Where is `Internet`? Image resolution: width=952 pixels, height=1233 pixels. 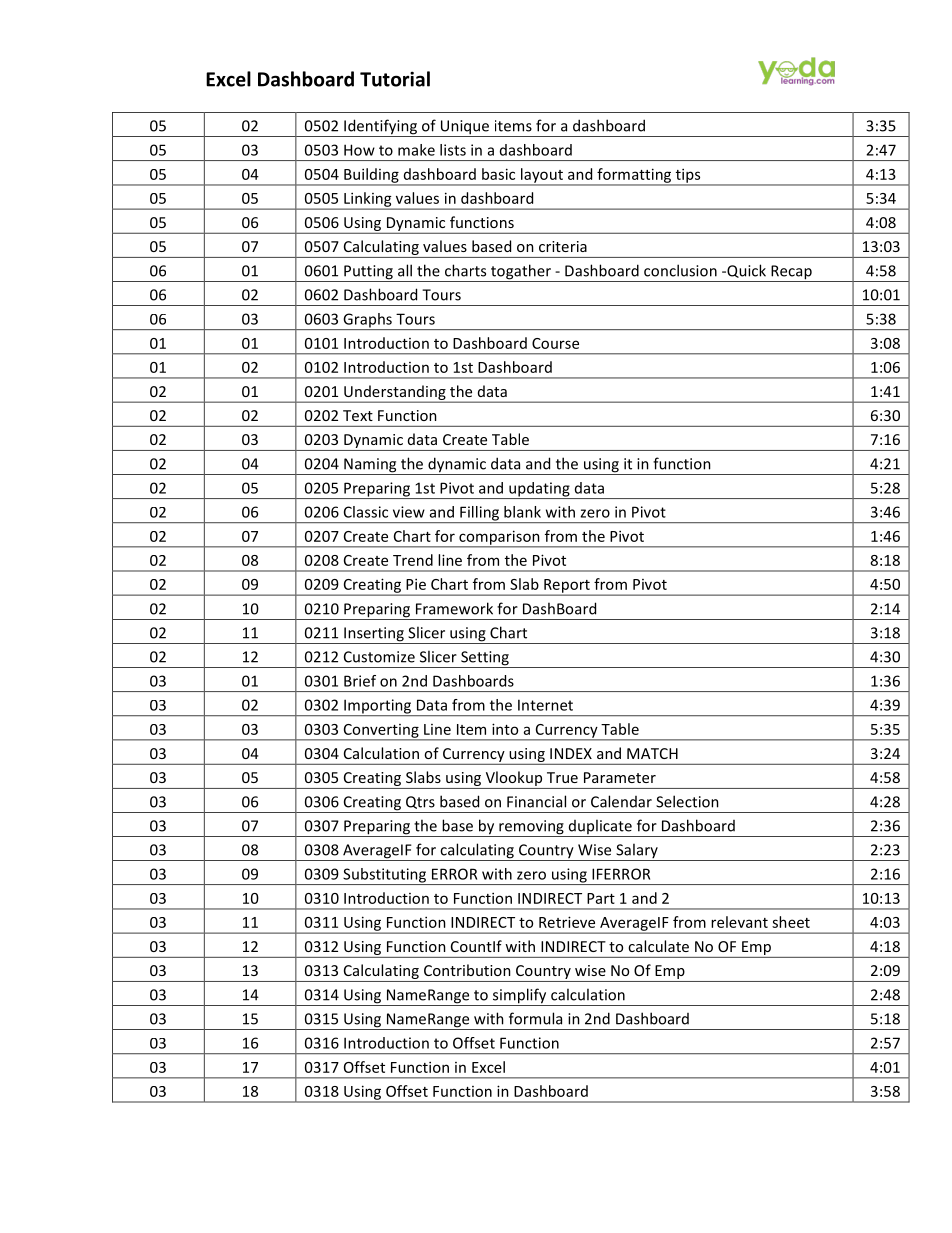 Internet is located at coordinates (545, 705).
